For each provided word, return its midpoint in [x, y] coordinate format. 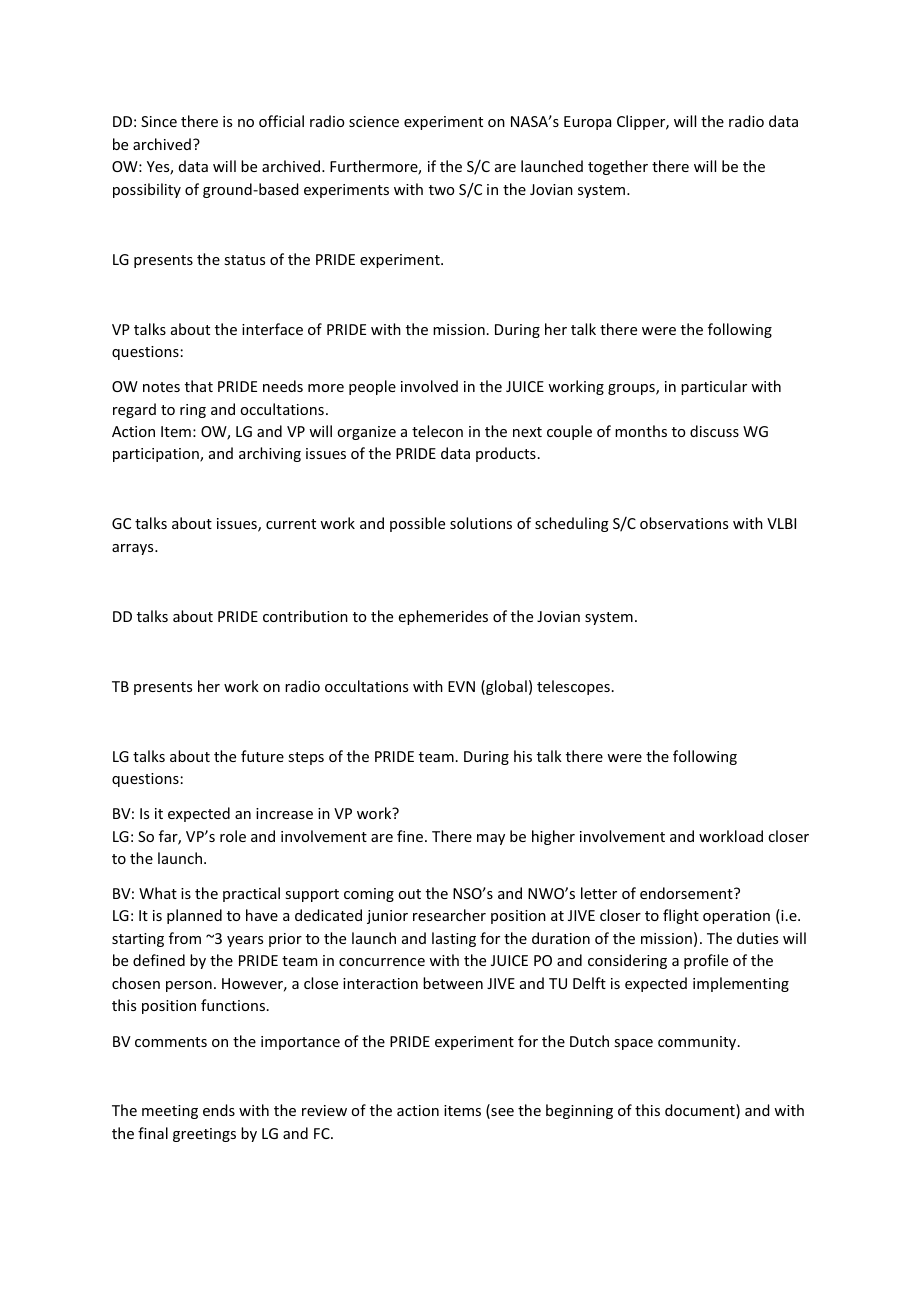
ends [219, 1110]
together [618, 167]
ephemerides [443, 617]
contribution [305, 616]
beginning [579, 1111]
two [441, 190]
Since [159, 121]
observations [684, 523]
